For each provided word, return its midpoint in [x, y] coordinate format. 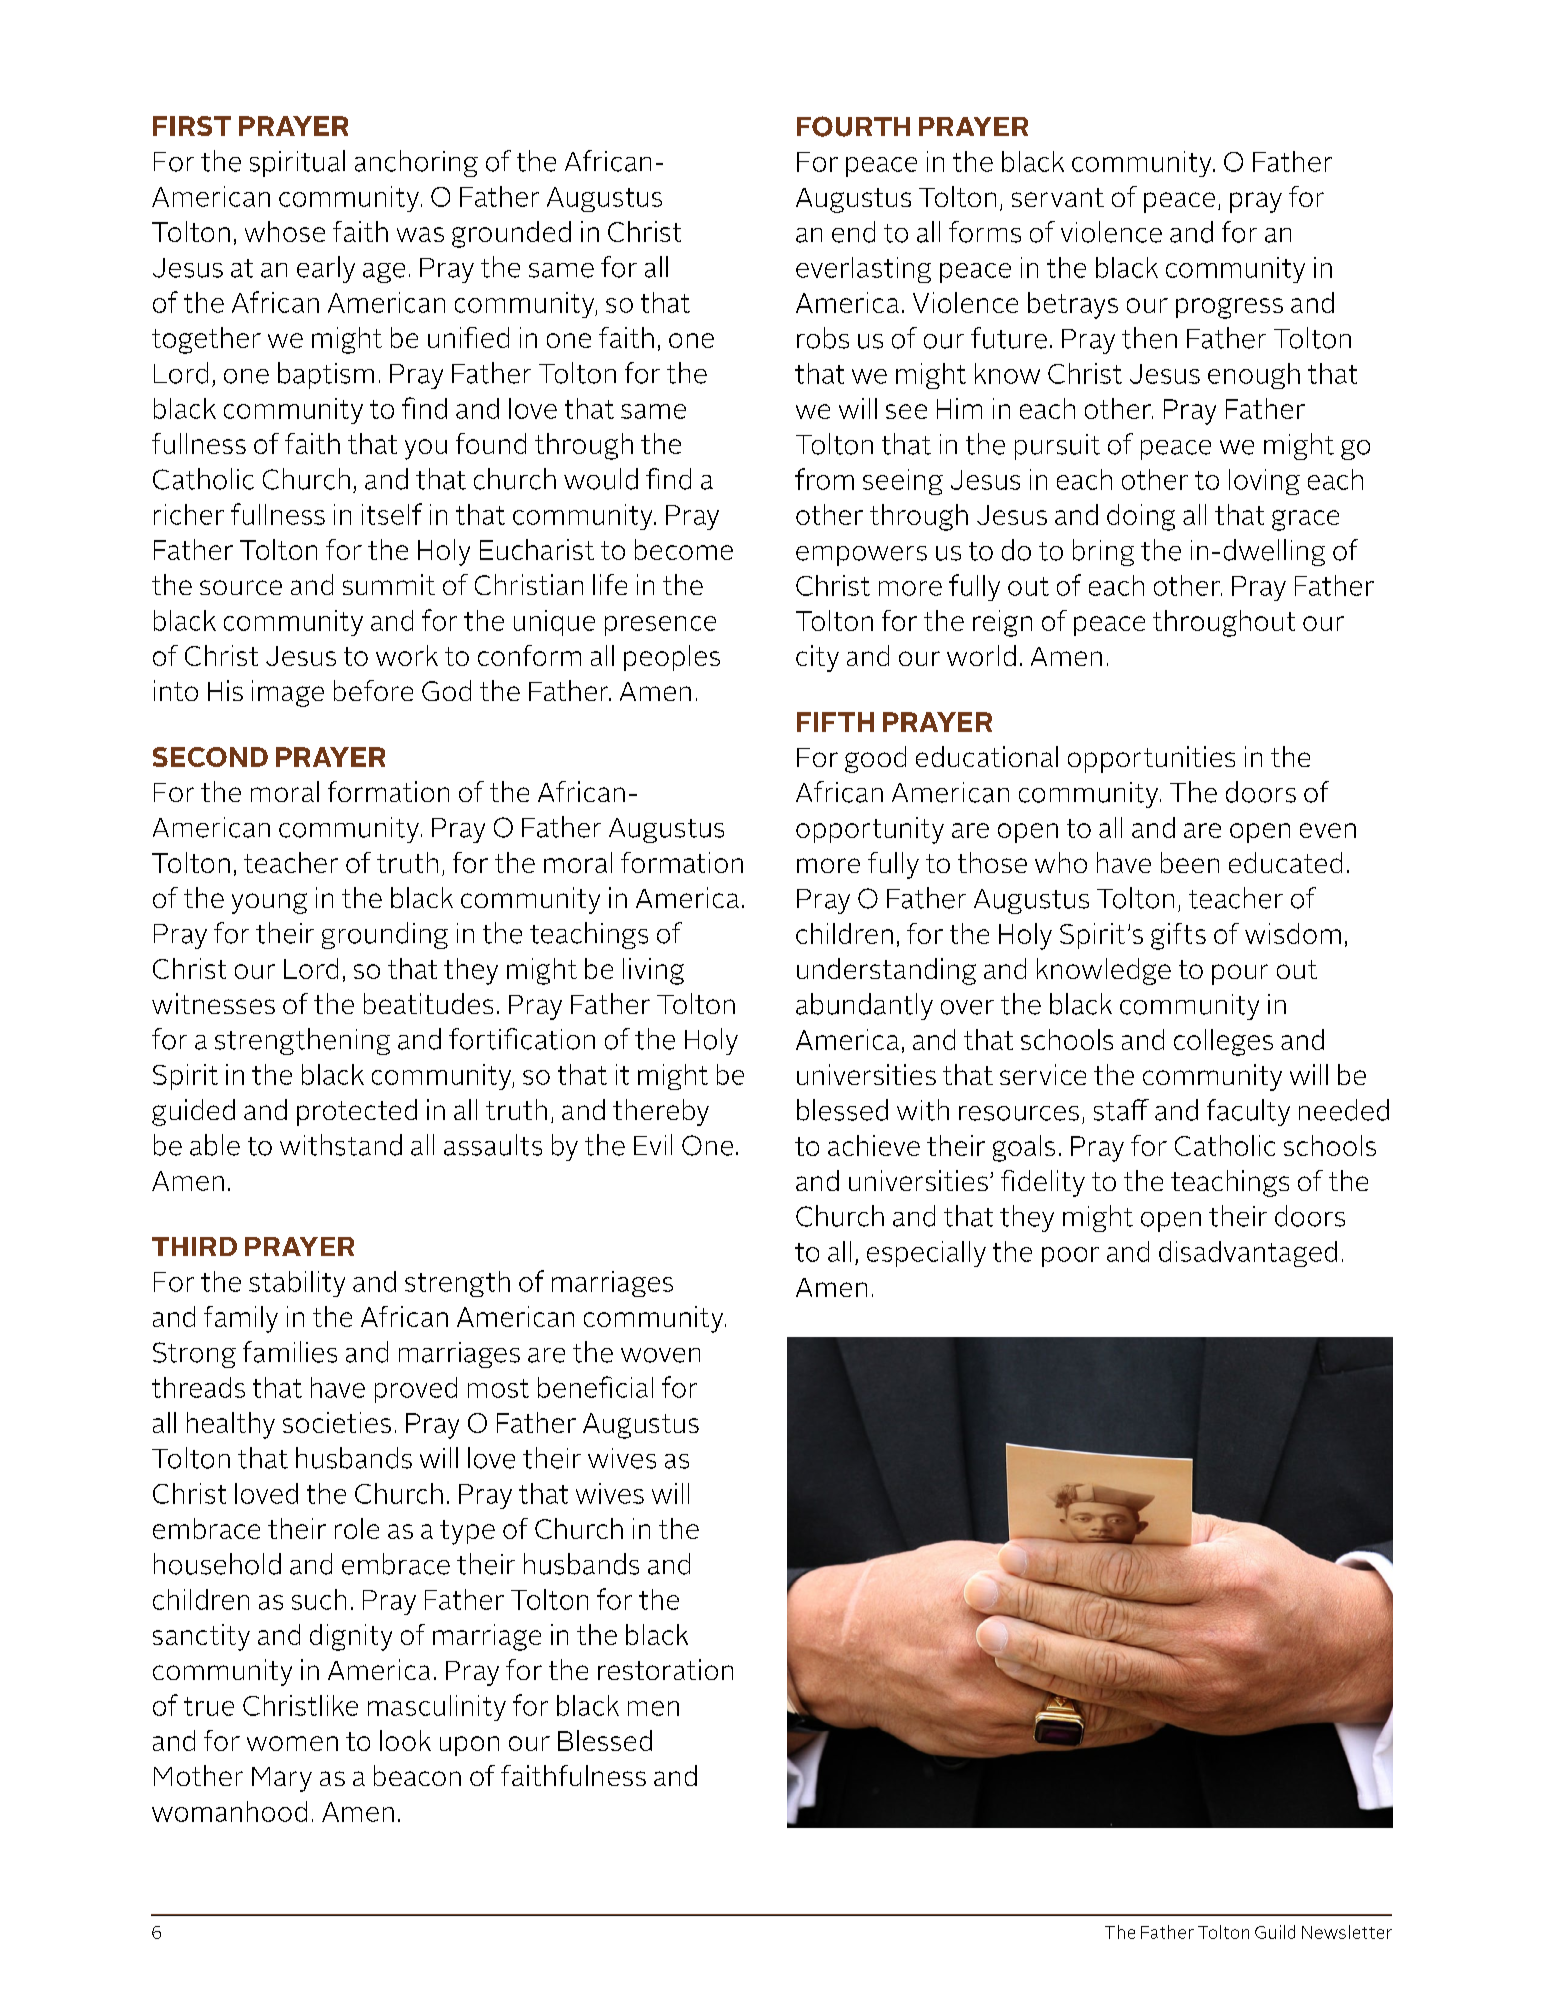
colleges [1223, 1042]
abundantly [864, 1006]
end [853, 232]
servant [1058, 197]
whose [285, 231]
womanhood [229, 1811]
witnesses [213, 1003]
